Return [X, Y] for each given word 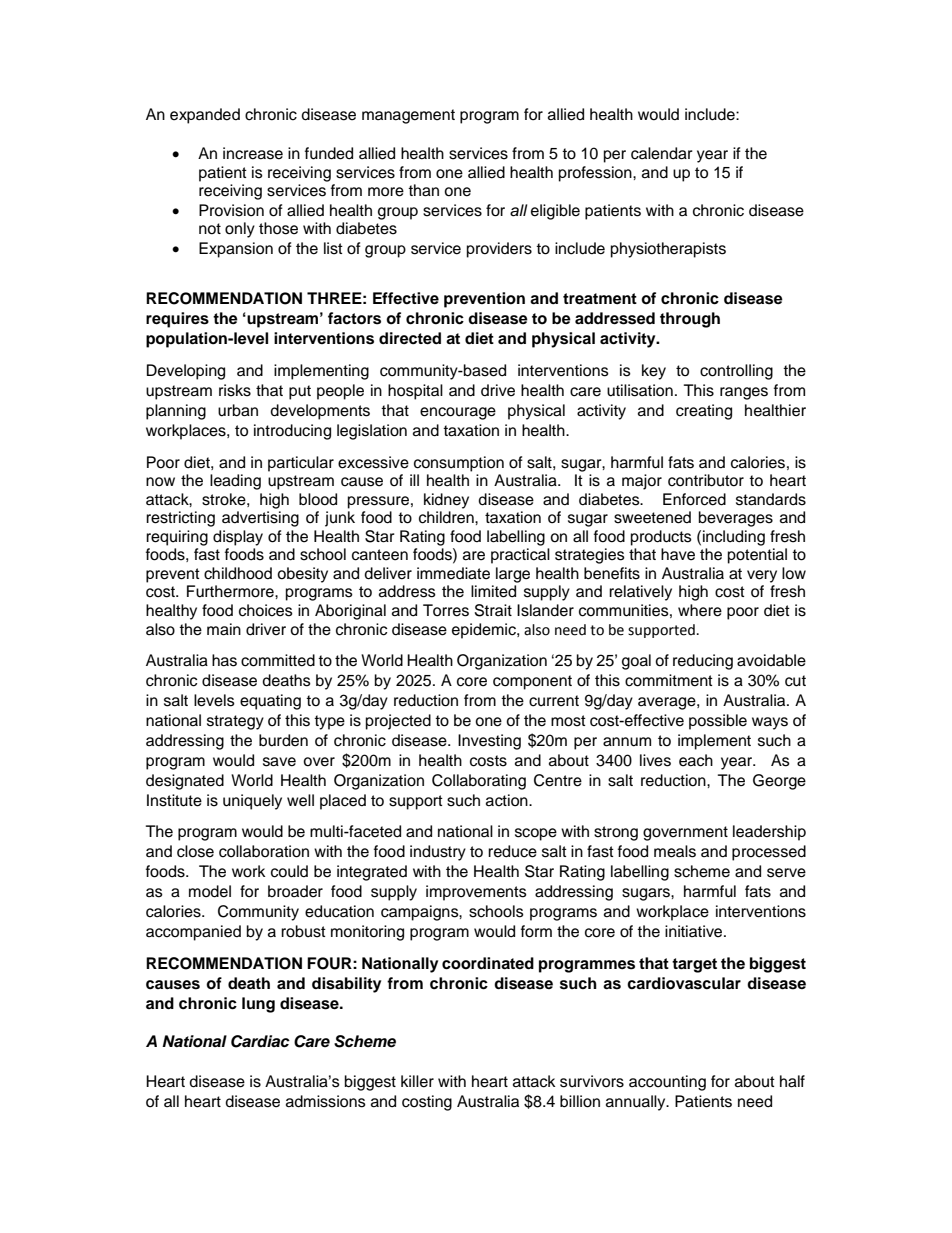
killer [417, 1081]
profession [596, 174]
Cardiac [260, 1041]
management [408, 116]
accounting [667, 1083]
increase [253, 153]
